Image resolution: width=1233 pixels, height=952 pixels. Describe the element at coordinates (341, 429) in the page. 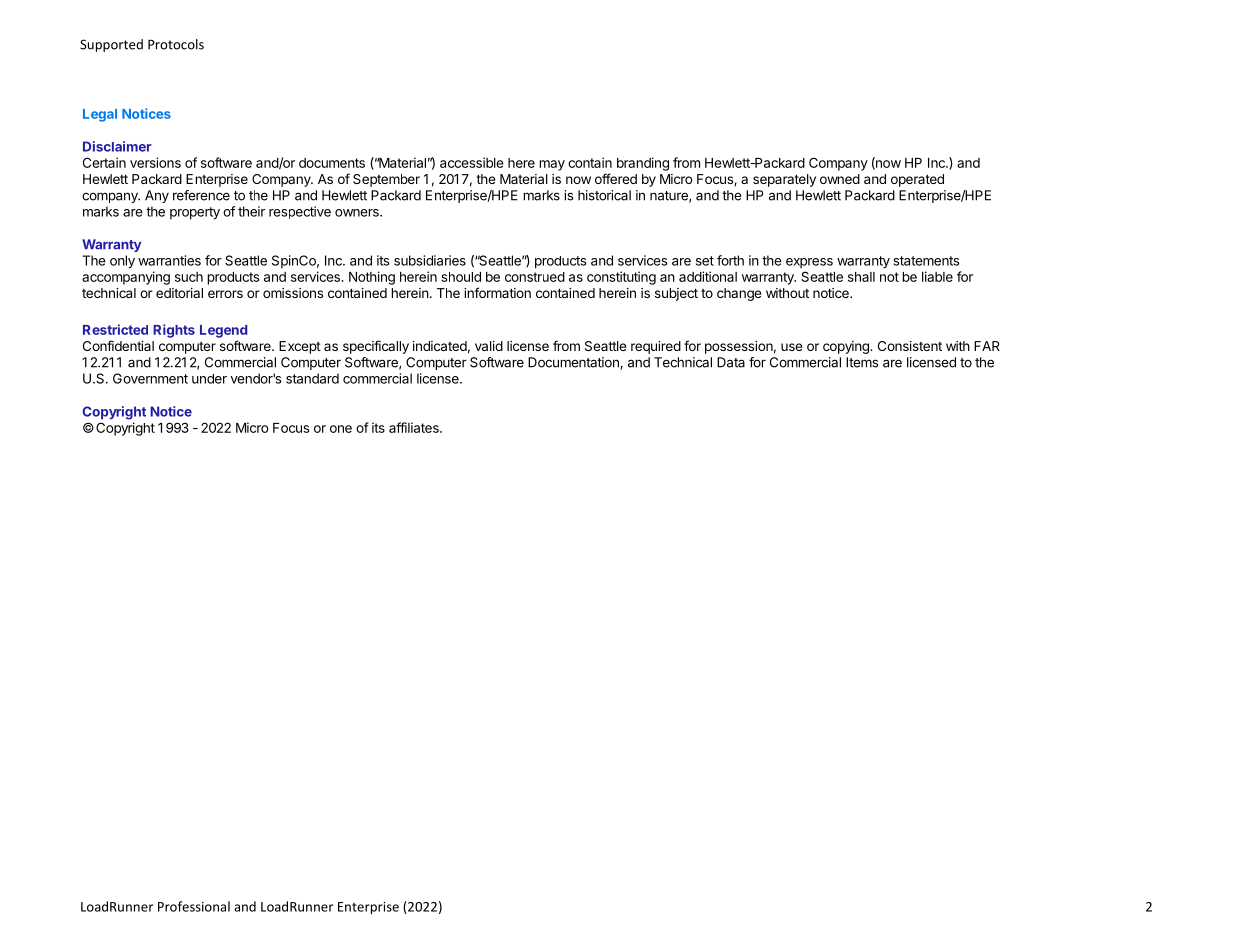

I see `one` at that location.
